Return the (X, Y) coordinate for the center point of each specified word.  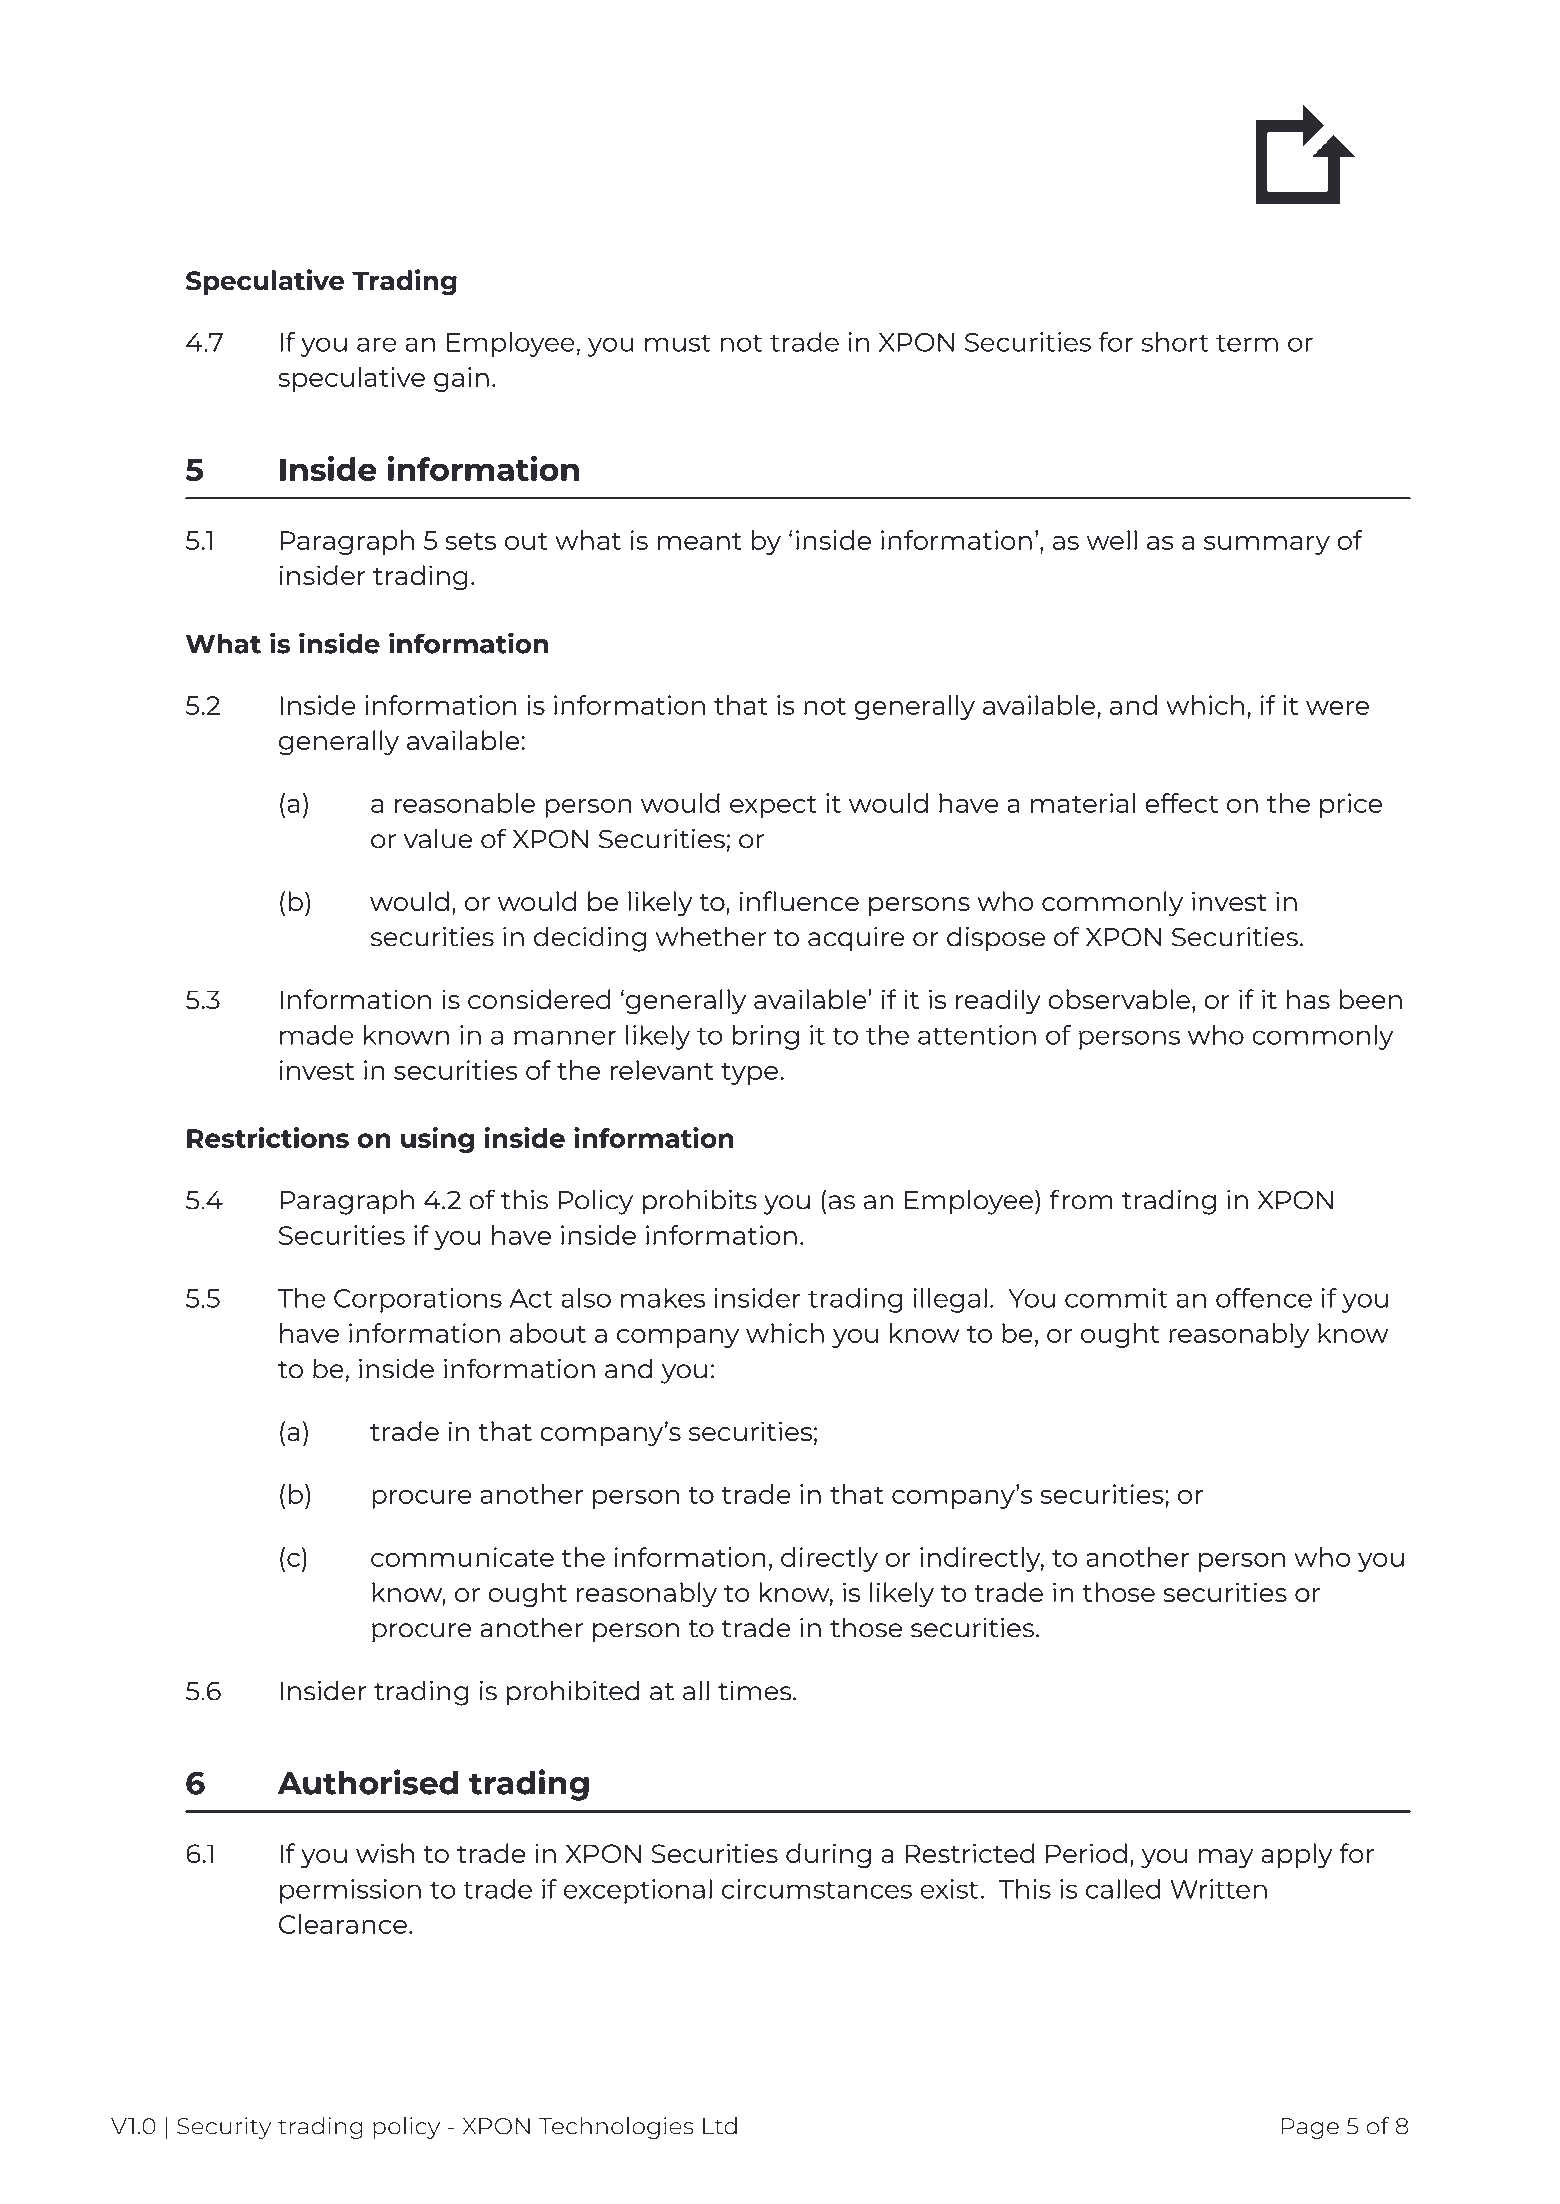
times (756, 1691)
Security (224, 2128)
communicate (462, 1557)
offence (1264, 1298)
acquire (856, 939)
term (1247, 343)
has (1308, 999)
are (376, 344)
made (316, 1035)
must (678, 343)
